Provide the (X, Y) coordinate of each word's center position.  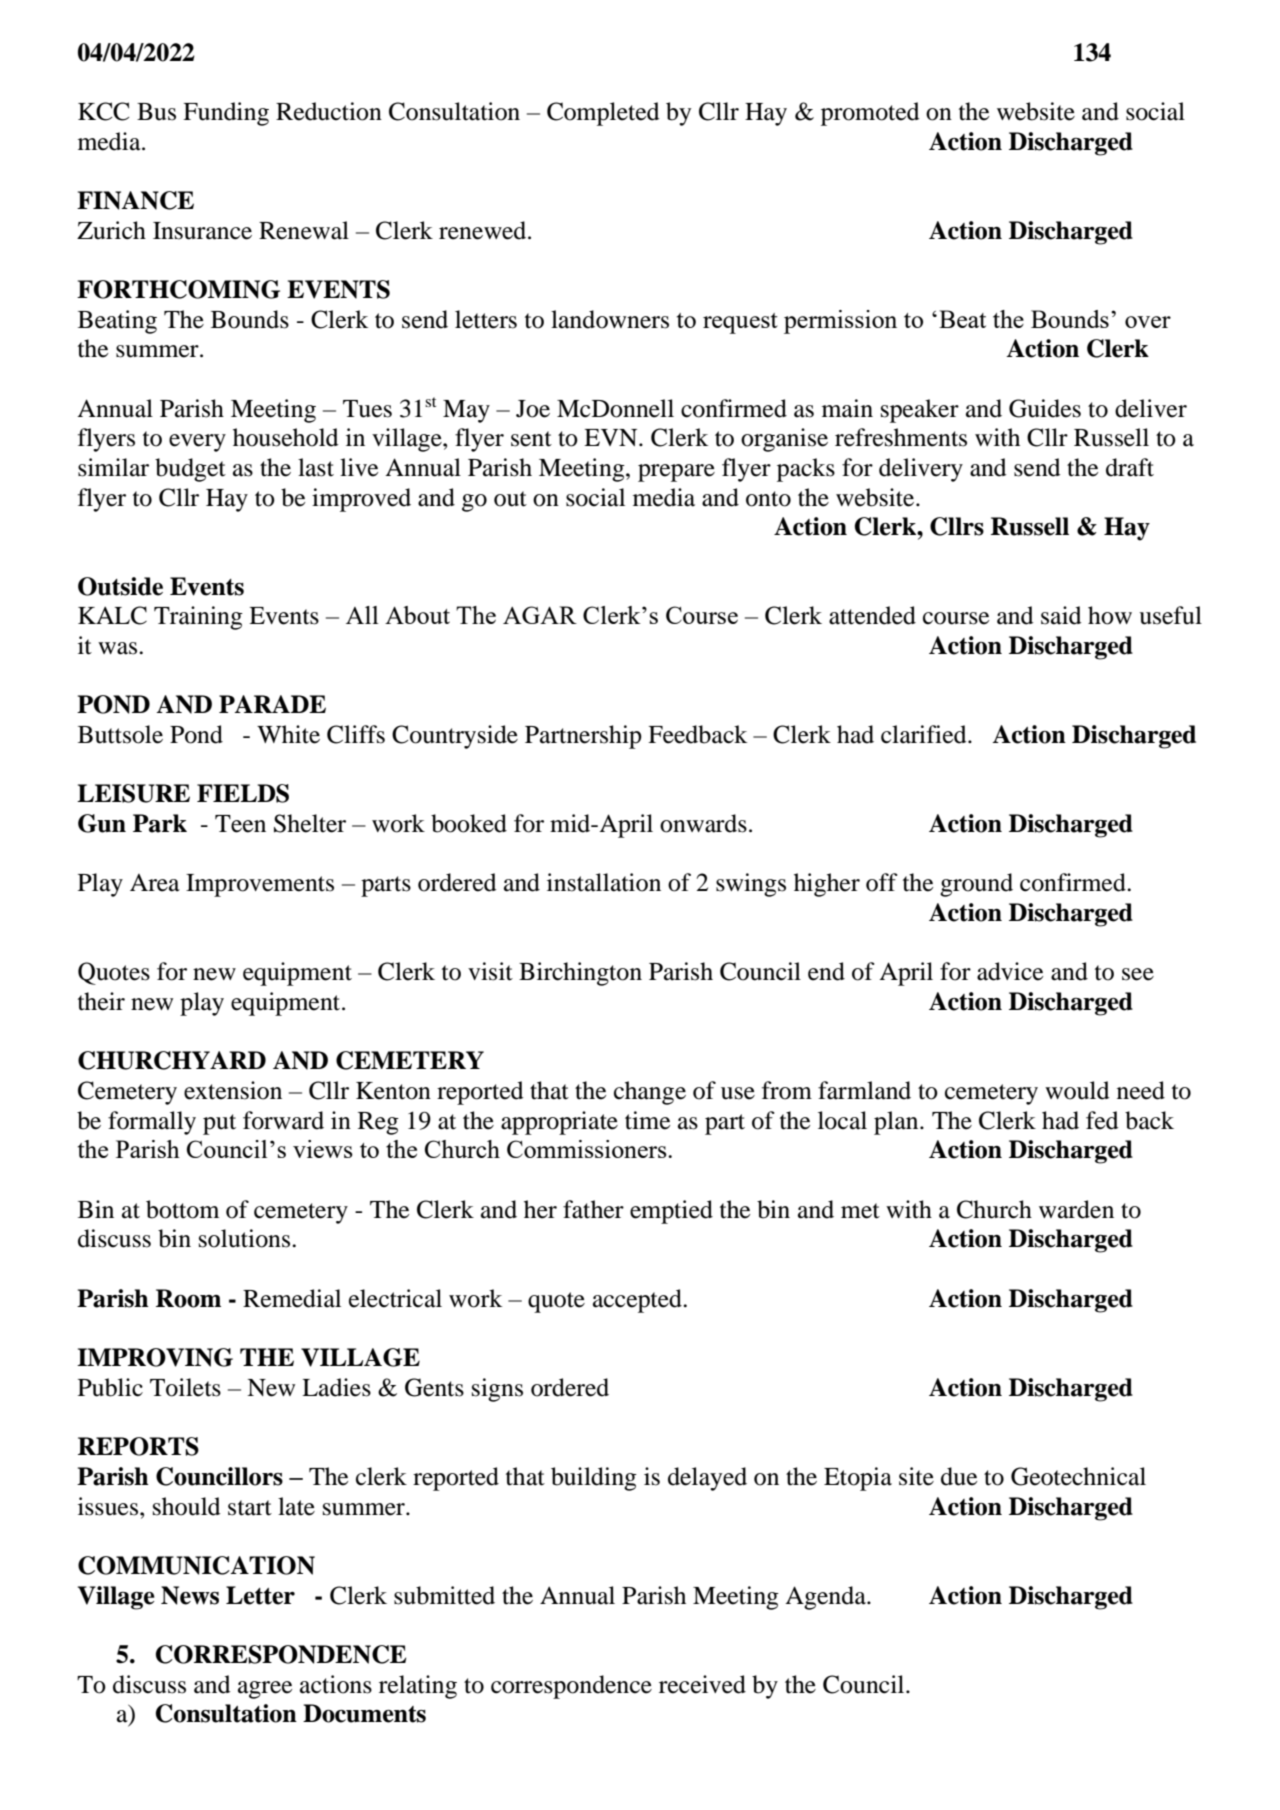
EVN (612, 437)
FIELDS (243, 793)
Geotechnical (1078, 1476)
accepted (638, 1301)
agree (265, 1690)
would (1077, 1090)
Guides (1045, 408)
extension (233, 1090)
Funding (226, 114)
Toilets (185, 1387)
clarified (925, 734)
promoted (870, 114)
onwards (703, 823)
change (650, 1093)
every (197, 443)
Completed (603, 114)
